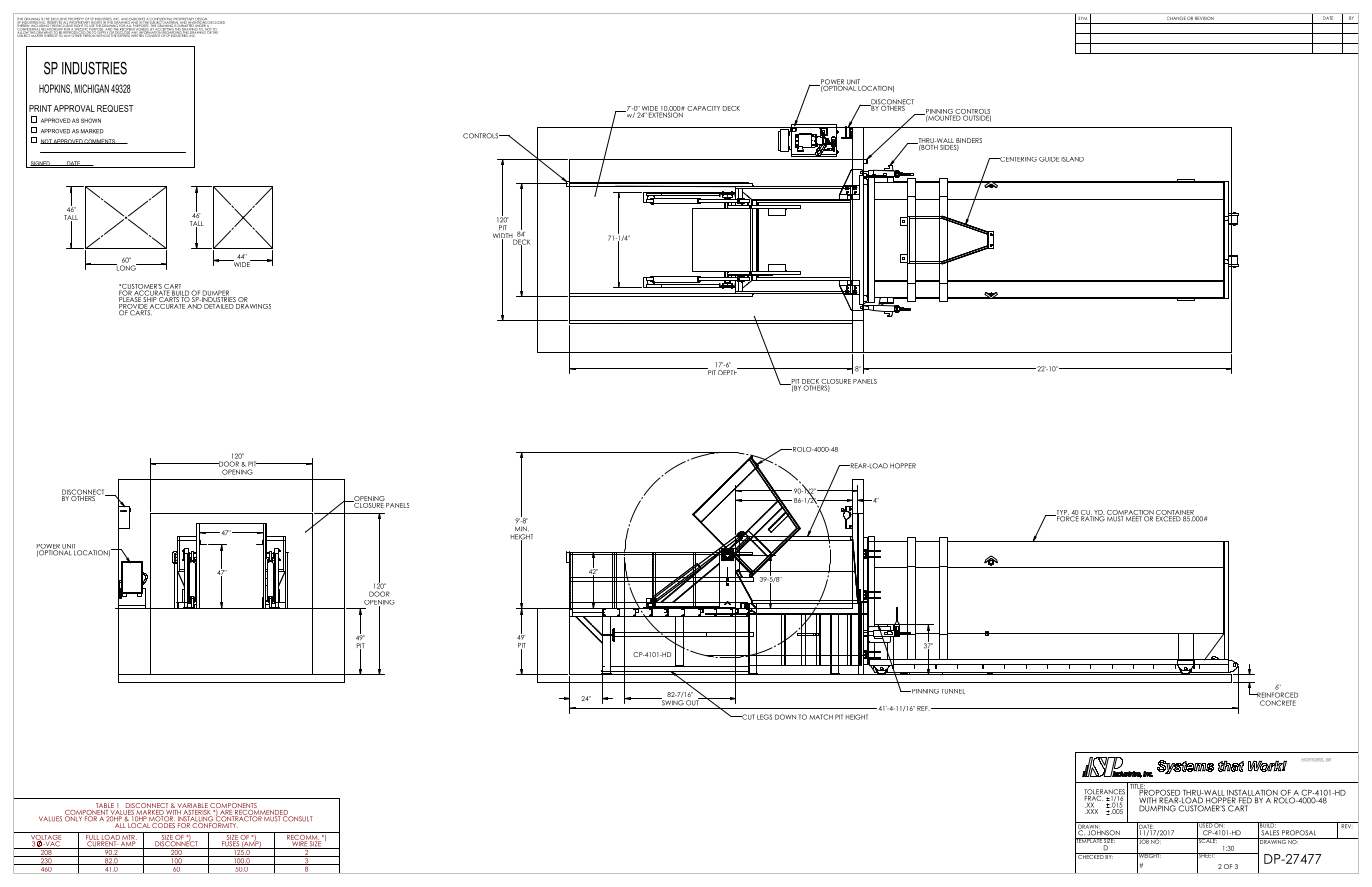 Image resolution: width=1372 pixels, height=887 pixels. What do you see at coordinates (1093, 518) in the image?
I see `RATING` at bounding box center [1093, 518].
